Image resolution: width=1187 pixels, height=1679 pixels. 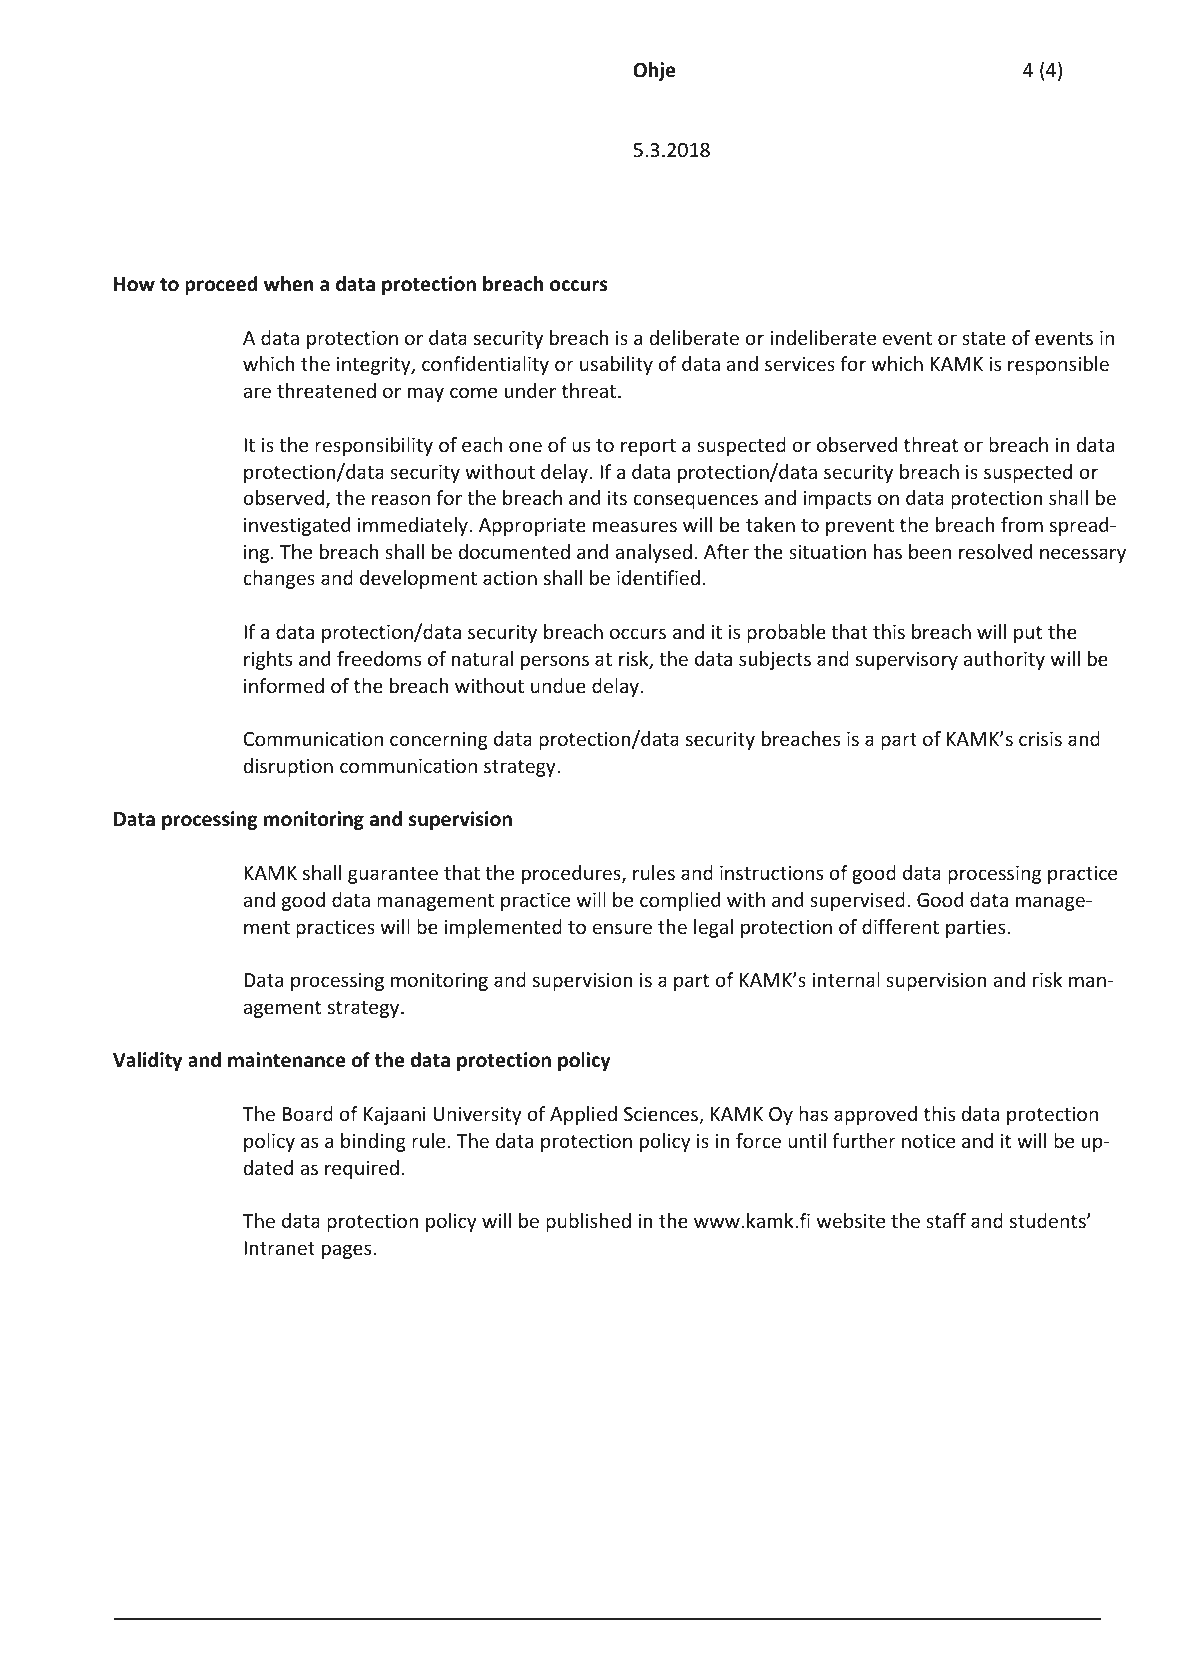 What do you see at coordinates (279, 1248) in the screenshot?
I see `Intranet` at bounding box center [279, 1248].
